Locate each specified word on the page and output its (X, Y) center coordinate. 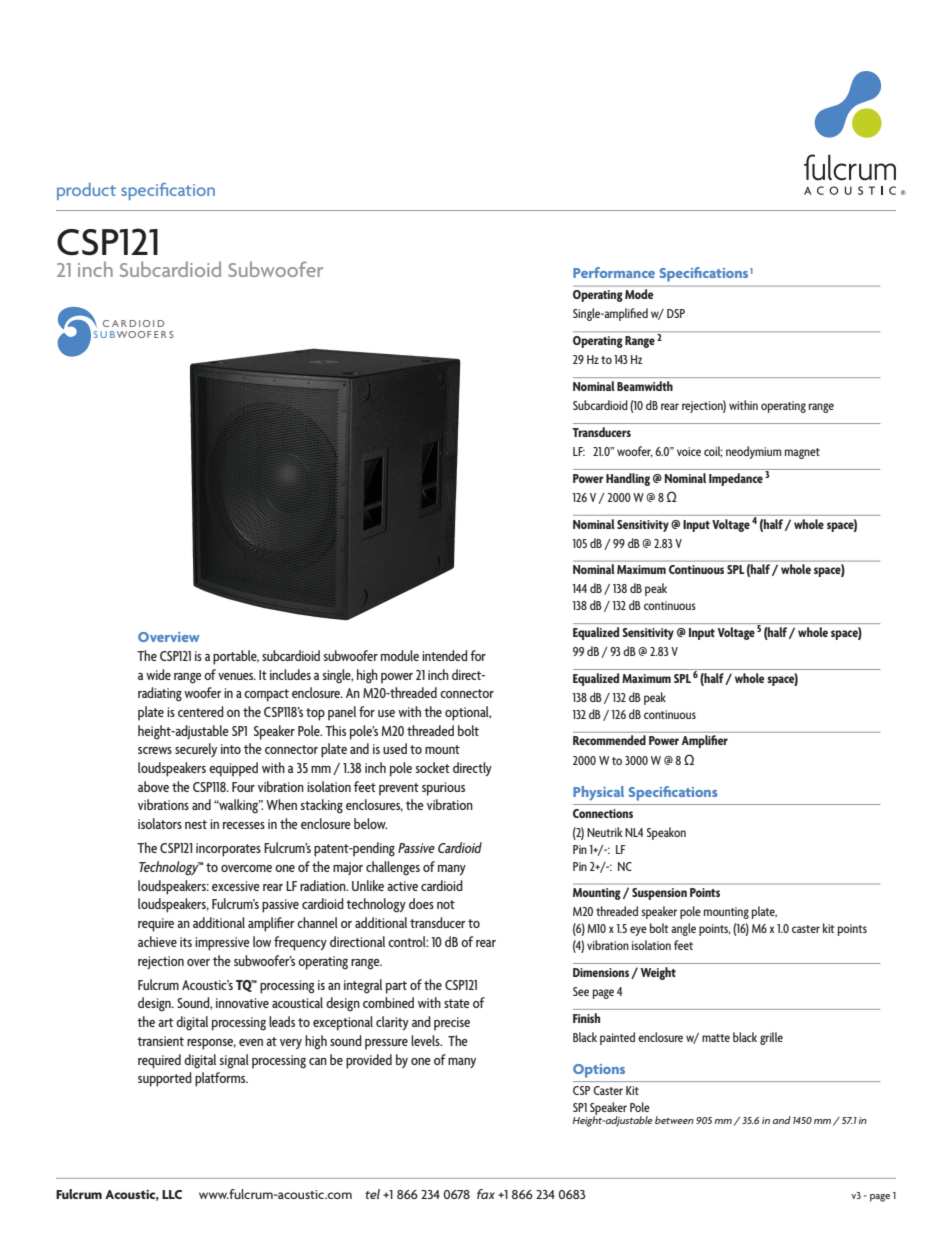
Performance (614, 272)
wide (158, 674)
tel (372, 1194)
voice (689, 451)
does (421, 903)
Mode (639, 294)
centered (201, 711)
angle (683, 929)
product (86, 191)
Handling (628, 479)
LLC (172, 1194)
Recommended (609, 740)
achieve (157, 941)
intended (444, 655)
